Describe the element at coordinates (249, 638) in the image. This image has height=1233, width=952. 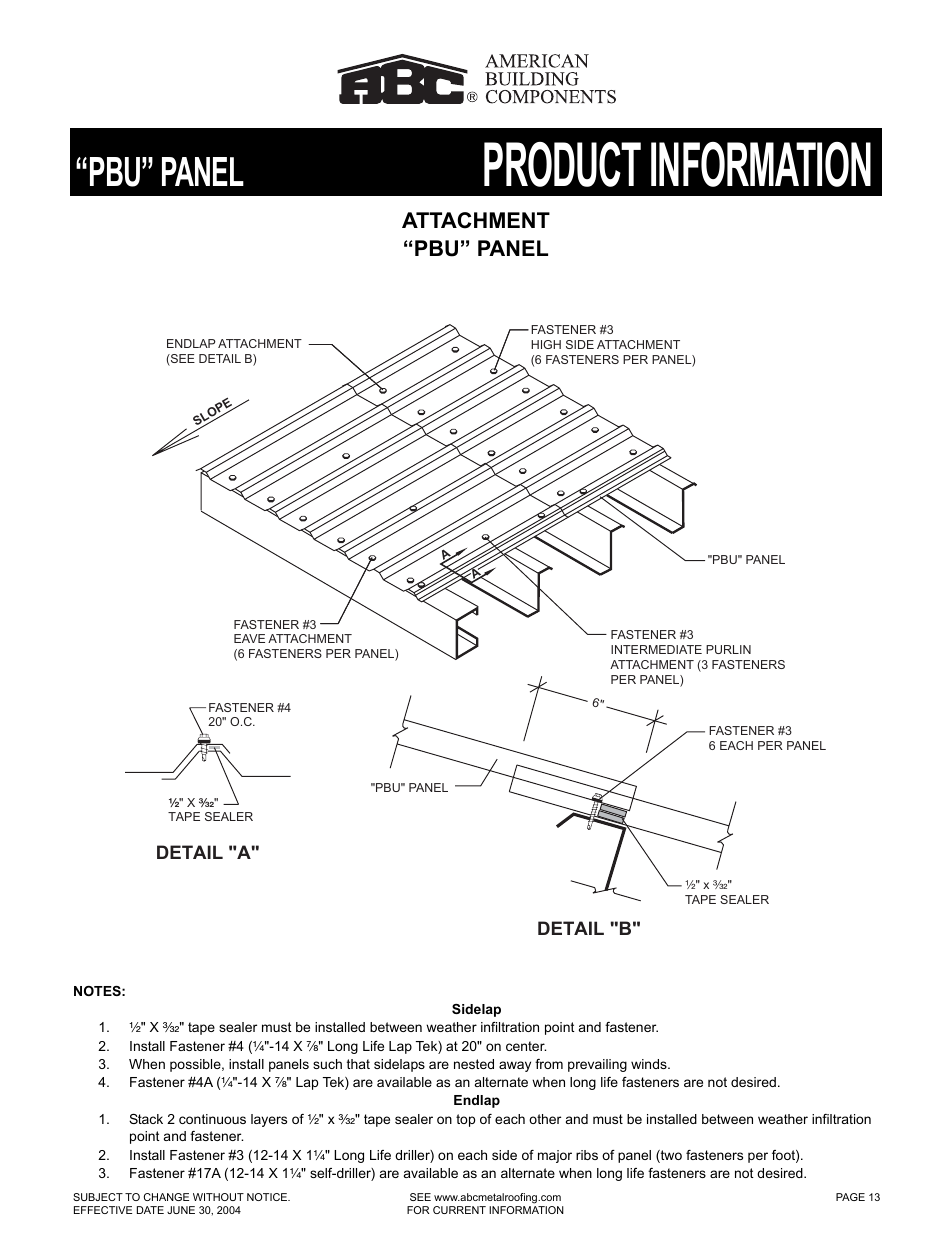
I see `EAVE` at that location.
